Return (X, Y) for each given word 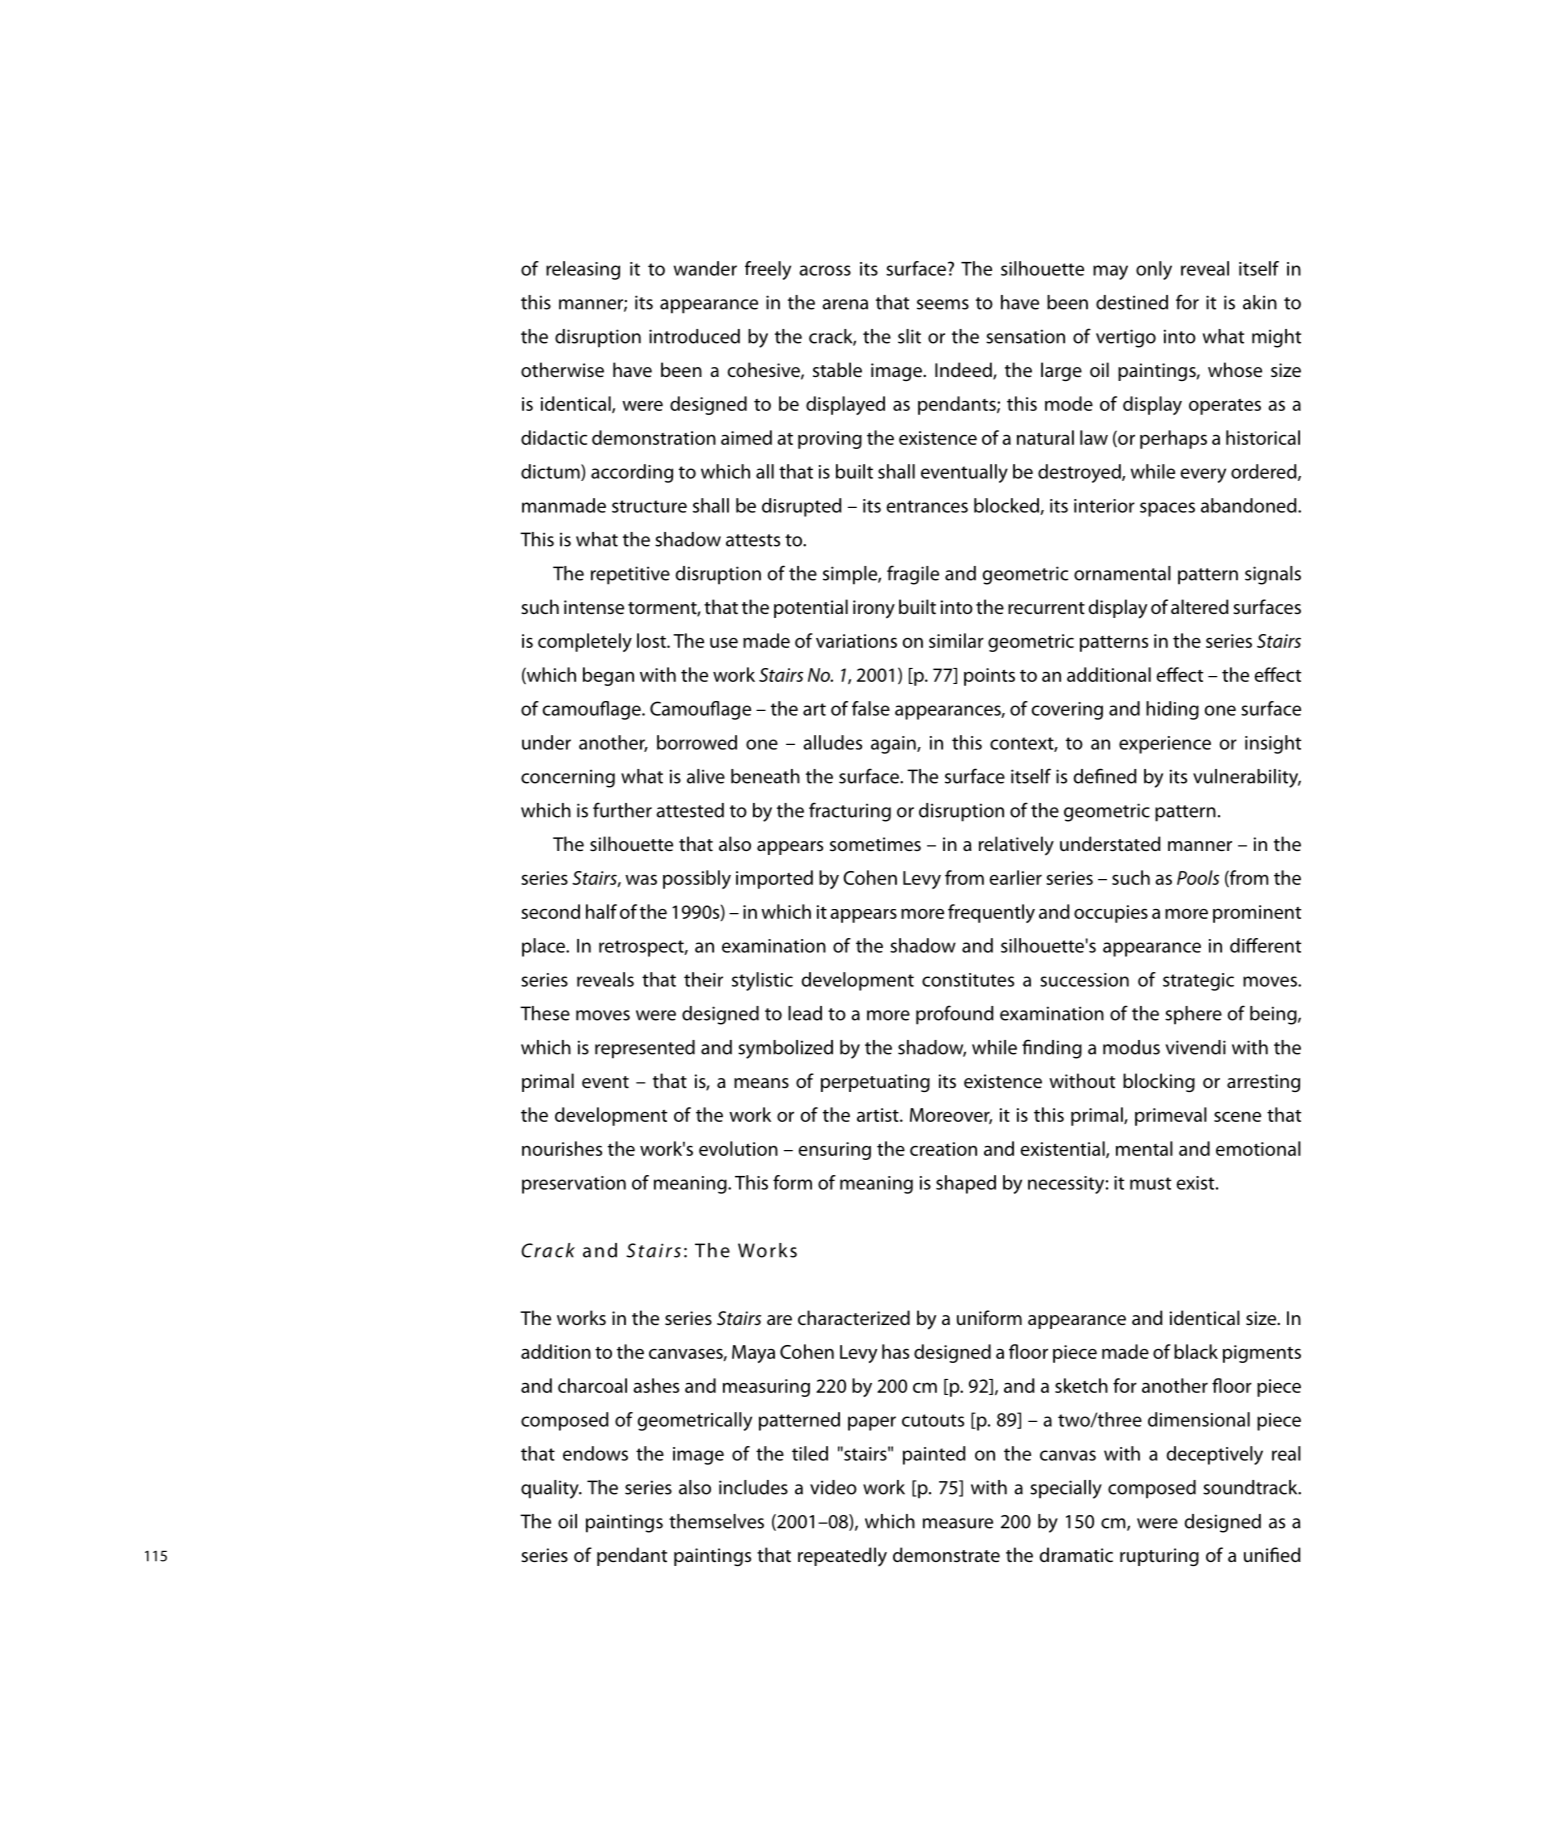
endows (595, 1453)
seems (943, 304)
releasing (583, 270)
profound (955, 1015)
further (622, 810)
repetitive (630, 575)
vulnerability (1247, 778)
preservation (574, 1185)
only (1154, 270)
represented (645, 1049)
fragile (913, 575)
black (1196, 1351)
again (894, 745)
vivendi (1195, 1047)
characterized (854, 1317)
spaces (1167, 509)
